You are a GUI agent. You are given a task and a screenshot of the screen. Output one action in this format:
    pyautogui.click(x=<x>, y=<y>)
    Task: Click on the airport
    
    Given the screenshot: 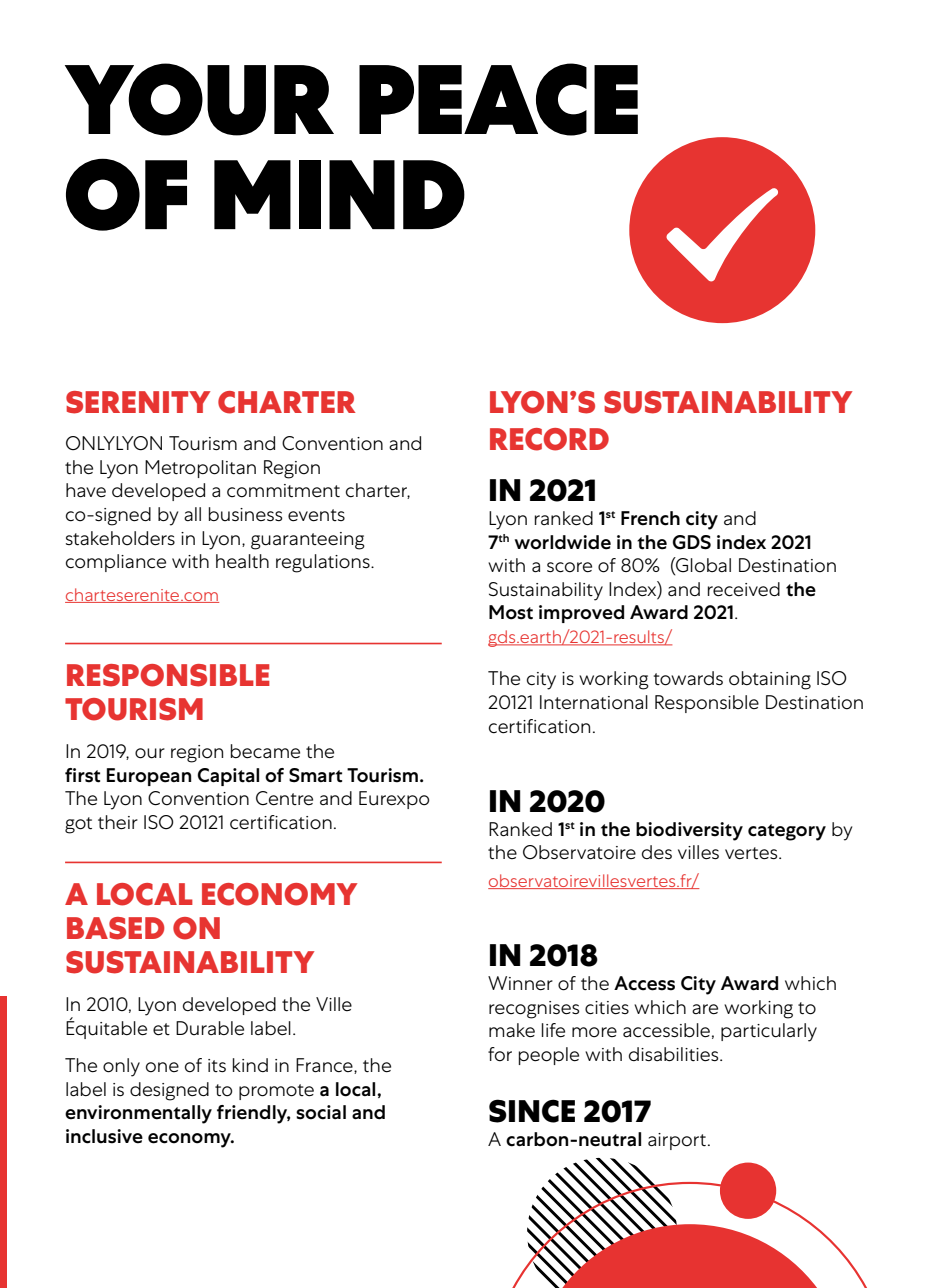 What is the action you would take?
    pyautogui.click(x=677, y=1141)
